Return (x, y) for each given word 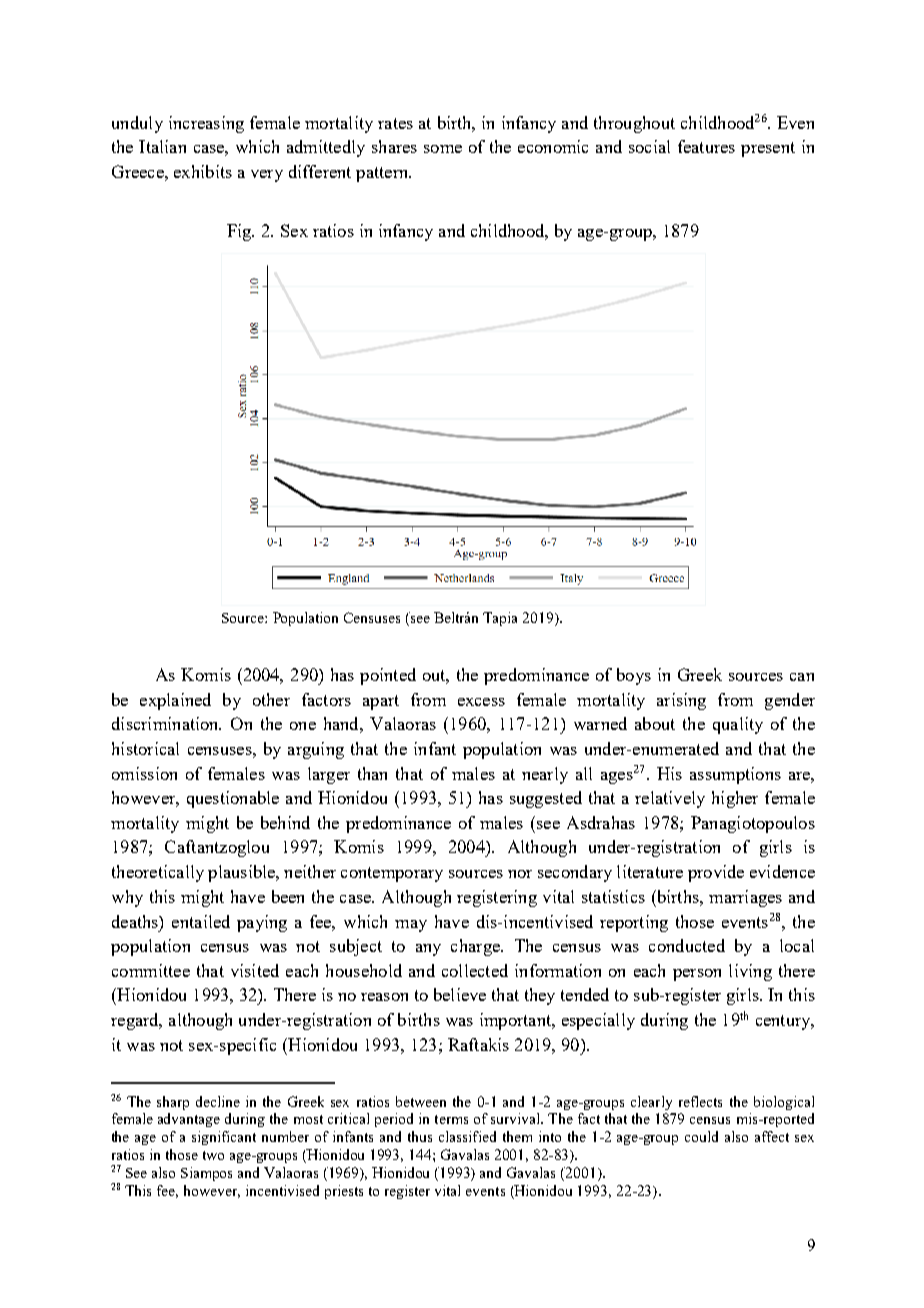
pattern (383, 174)
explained (175, 701)
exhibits (203, 171)
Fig (240, 232)
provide (716, 873)
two (213, 1155)
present (768, 149)
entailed (201, 921)
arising (681, 701)
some (443, 149)
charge (476, 947)
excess (481, 702)
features (706, 146)
